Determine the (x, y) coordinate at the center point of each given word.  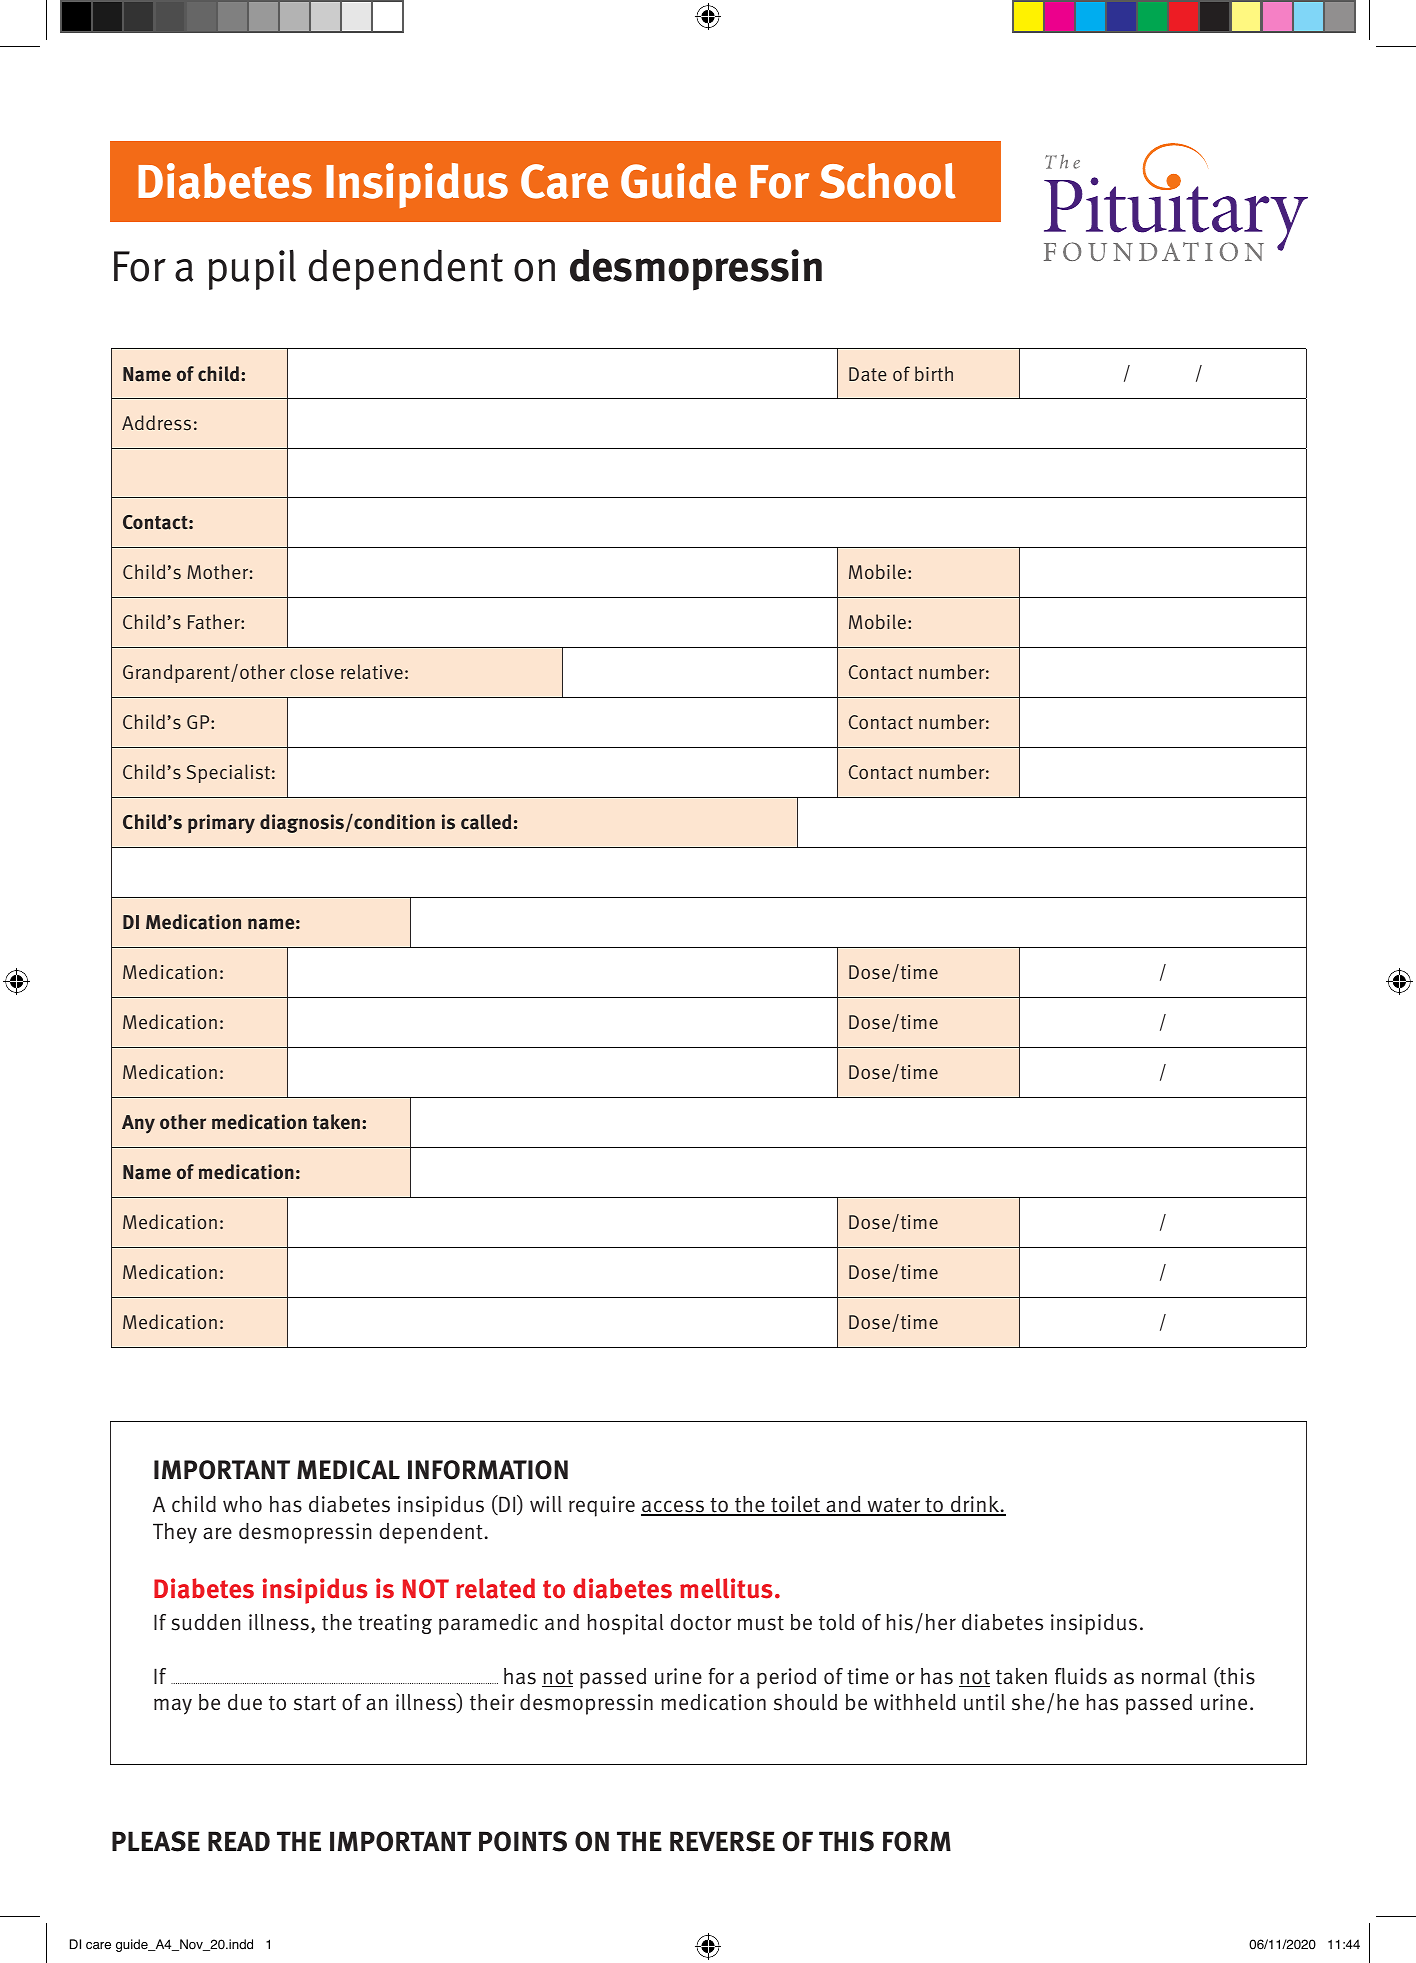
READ (239, 1841)
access (674, 1508)
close (312, 672)
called (486, 822)
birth (934, 373)
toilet (796, 1506)
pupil (252, 269)
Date (868, 374)
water (894, 1507)
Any (138, 1124)
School (888, 181)
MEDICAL (348, 1470)
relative (372, 671)
